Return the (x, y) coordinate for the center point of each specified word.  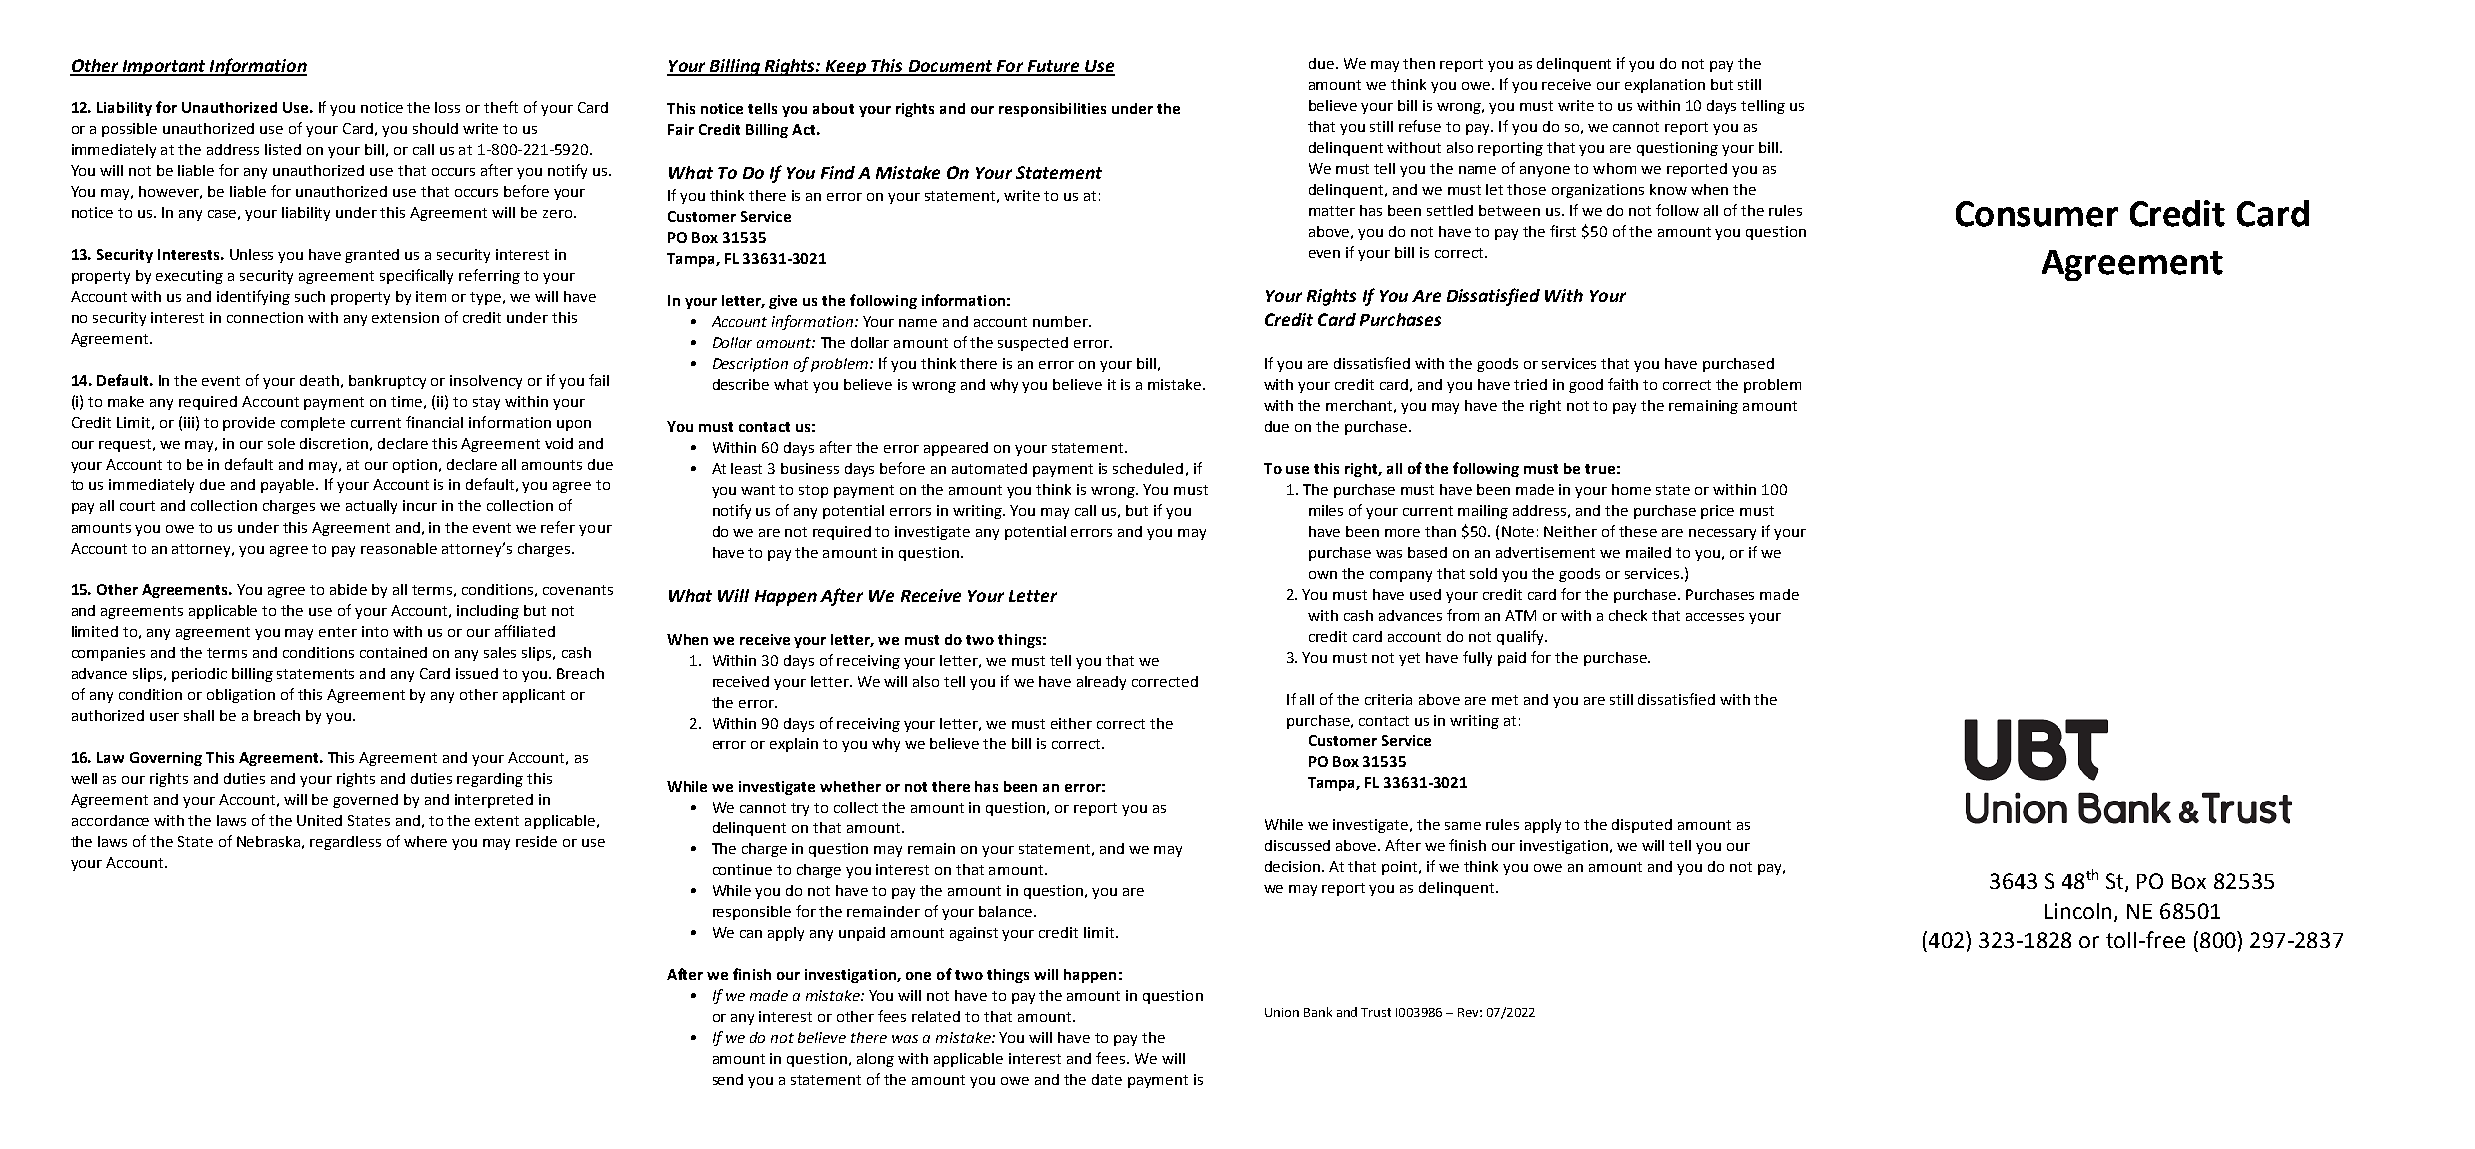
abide (348, 589)
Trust (1376, 1012)
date (1107, 1079)
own (1323, 575)
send (728, 1079)
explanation (1665, 86)
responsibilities (1052, 110)
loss (447, 107)
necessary (1722, 534)
